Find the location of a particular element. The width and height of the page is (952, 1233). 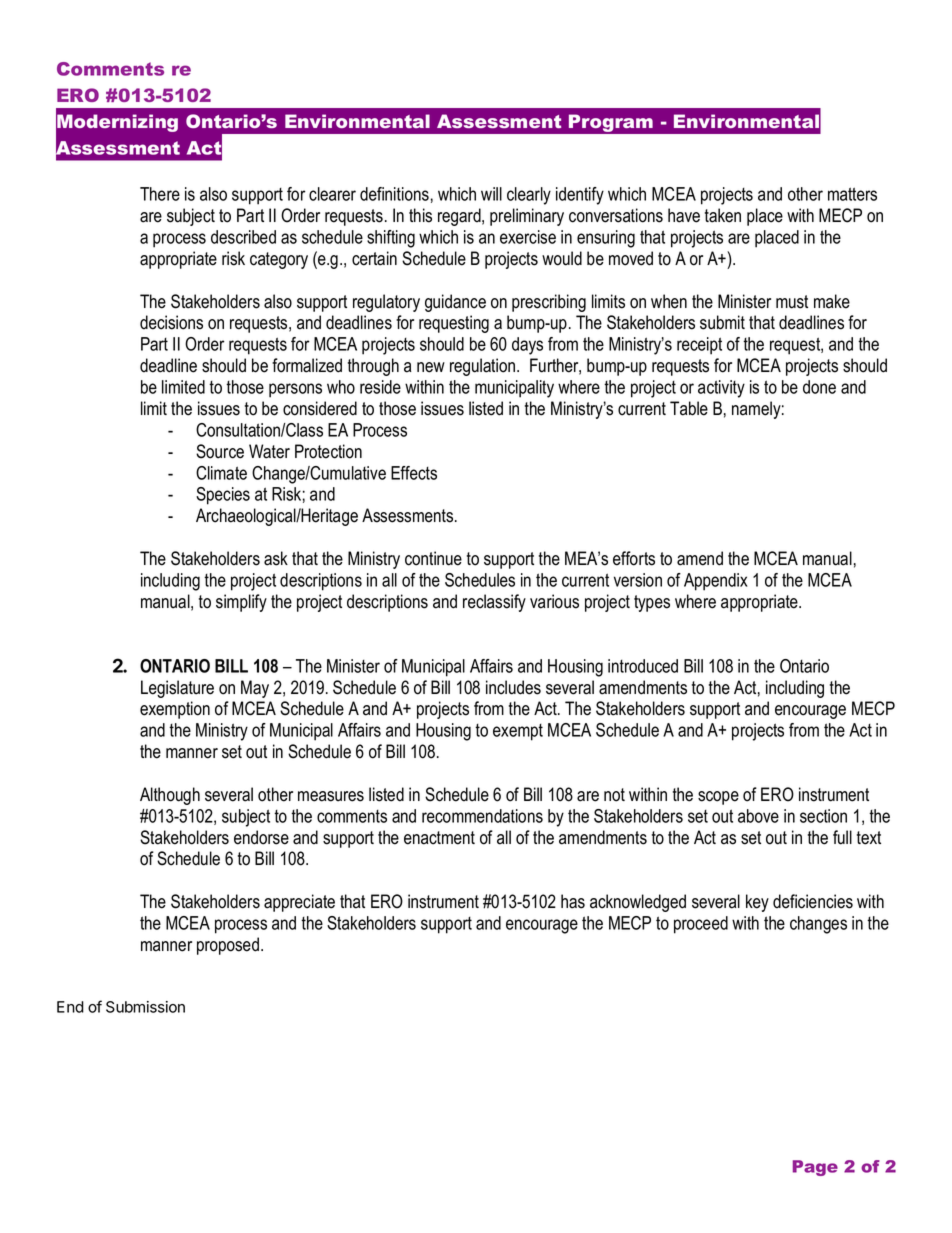

Submission is located at coordinates (145, 1007).
